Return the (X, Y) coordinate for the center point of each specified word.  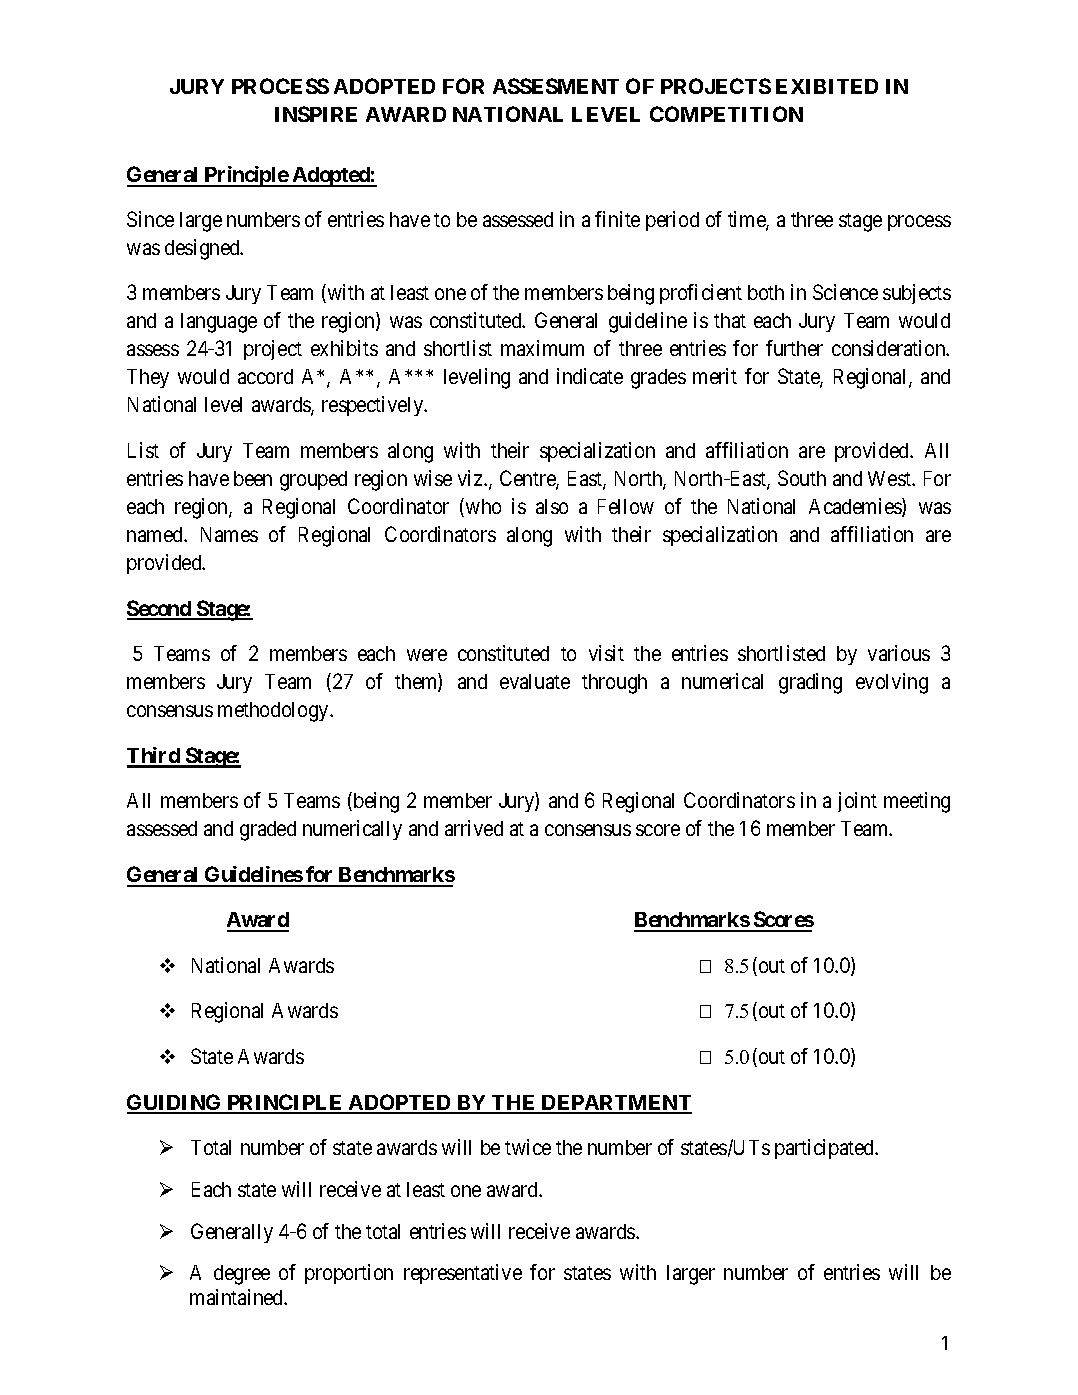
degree (242, 1275)
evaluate (535, 681)
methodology (274, 712)
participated (826, 1149)
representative (463, 1274)
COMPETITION (726, 114)
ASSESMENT (556, 86)
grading (810, 683)
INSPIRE (316, 114)
